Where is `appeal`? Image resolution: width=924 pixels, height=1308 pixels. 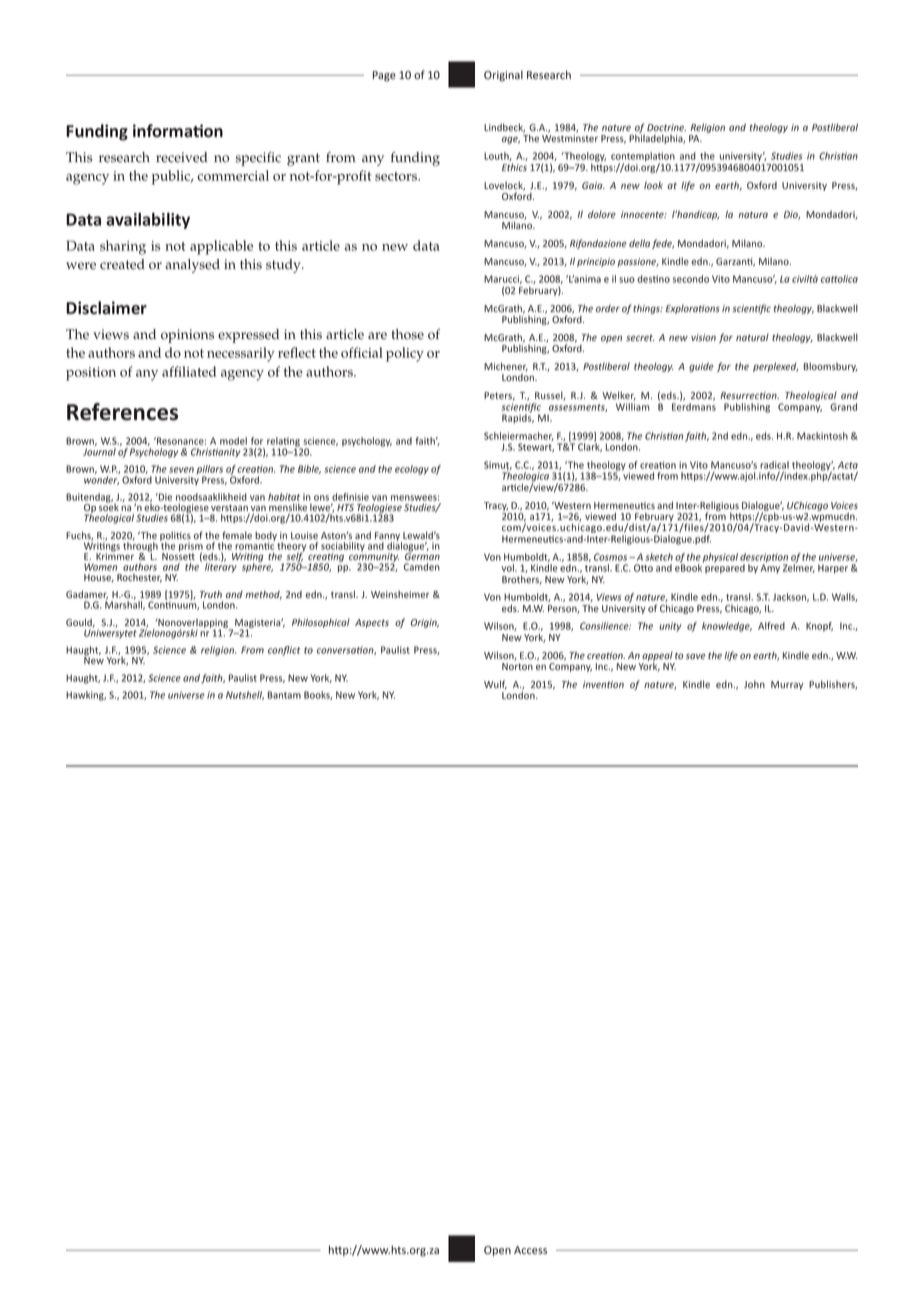
appeal is located at coordinates (657, 657).
